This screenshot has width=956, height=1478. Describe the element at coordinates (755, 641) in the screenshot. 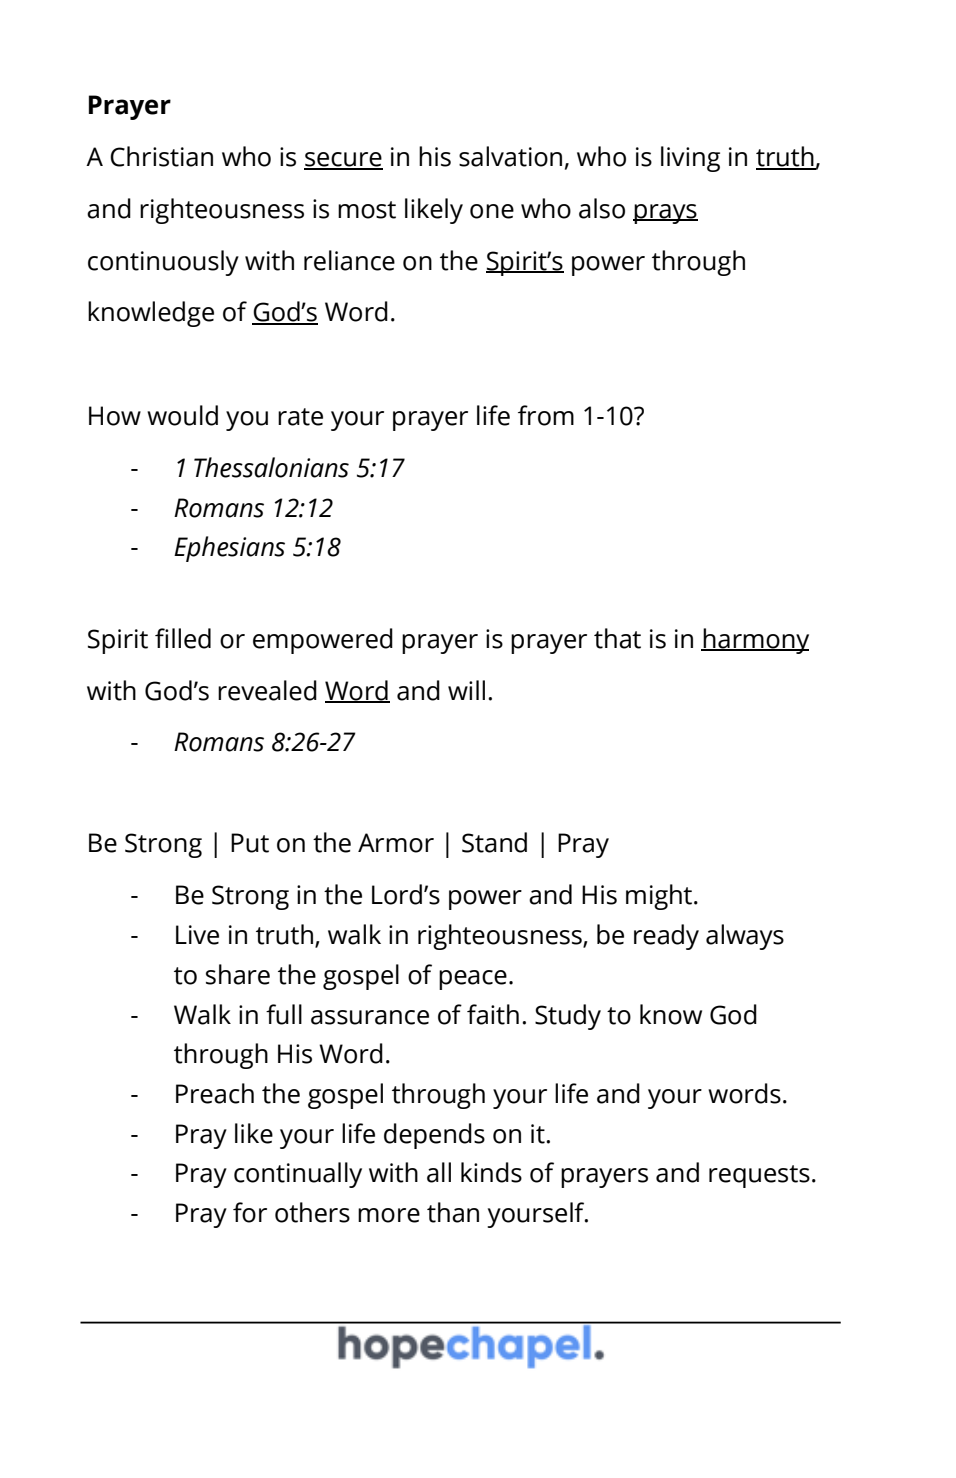

I see `harmony` at that location.
